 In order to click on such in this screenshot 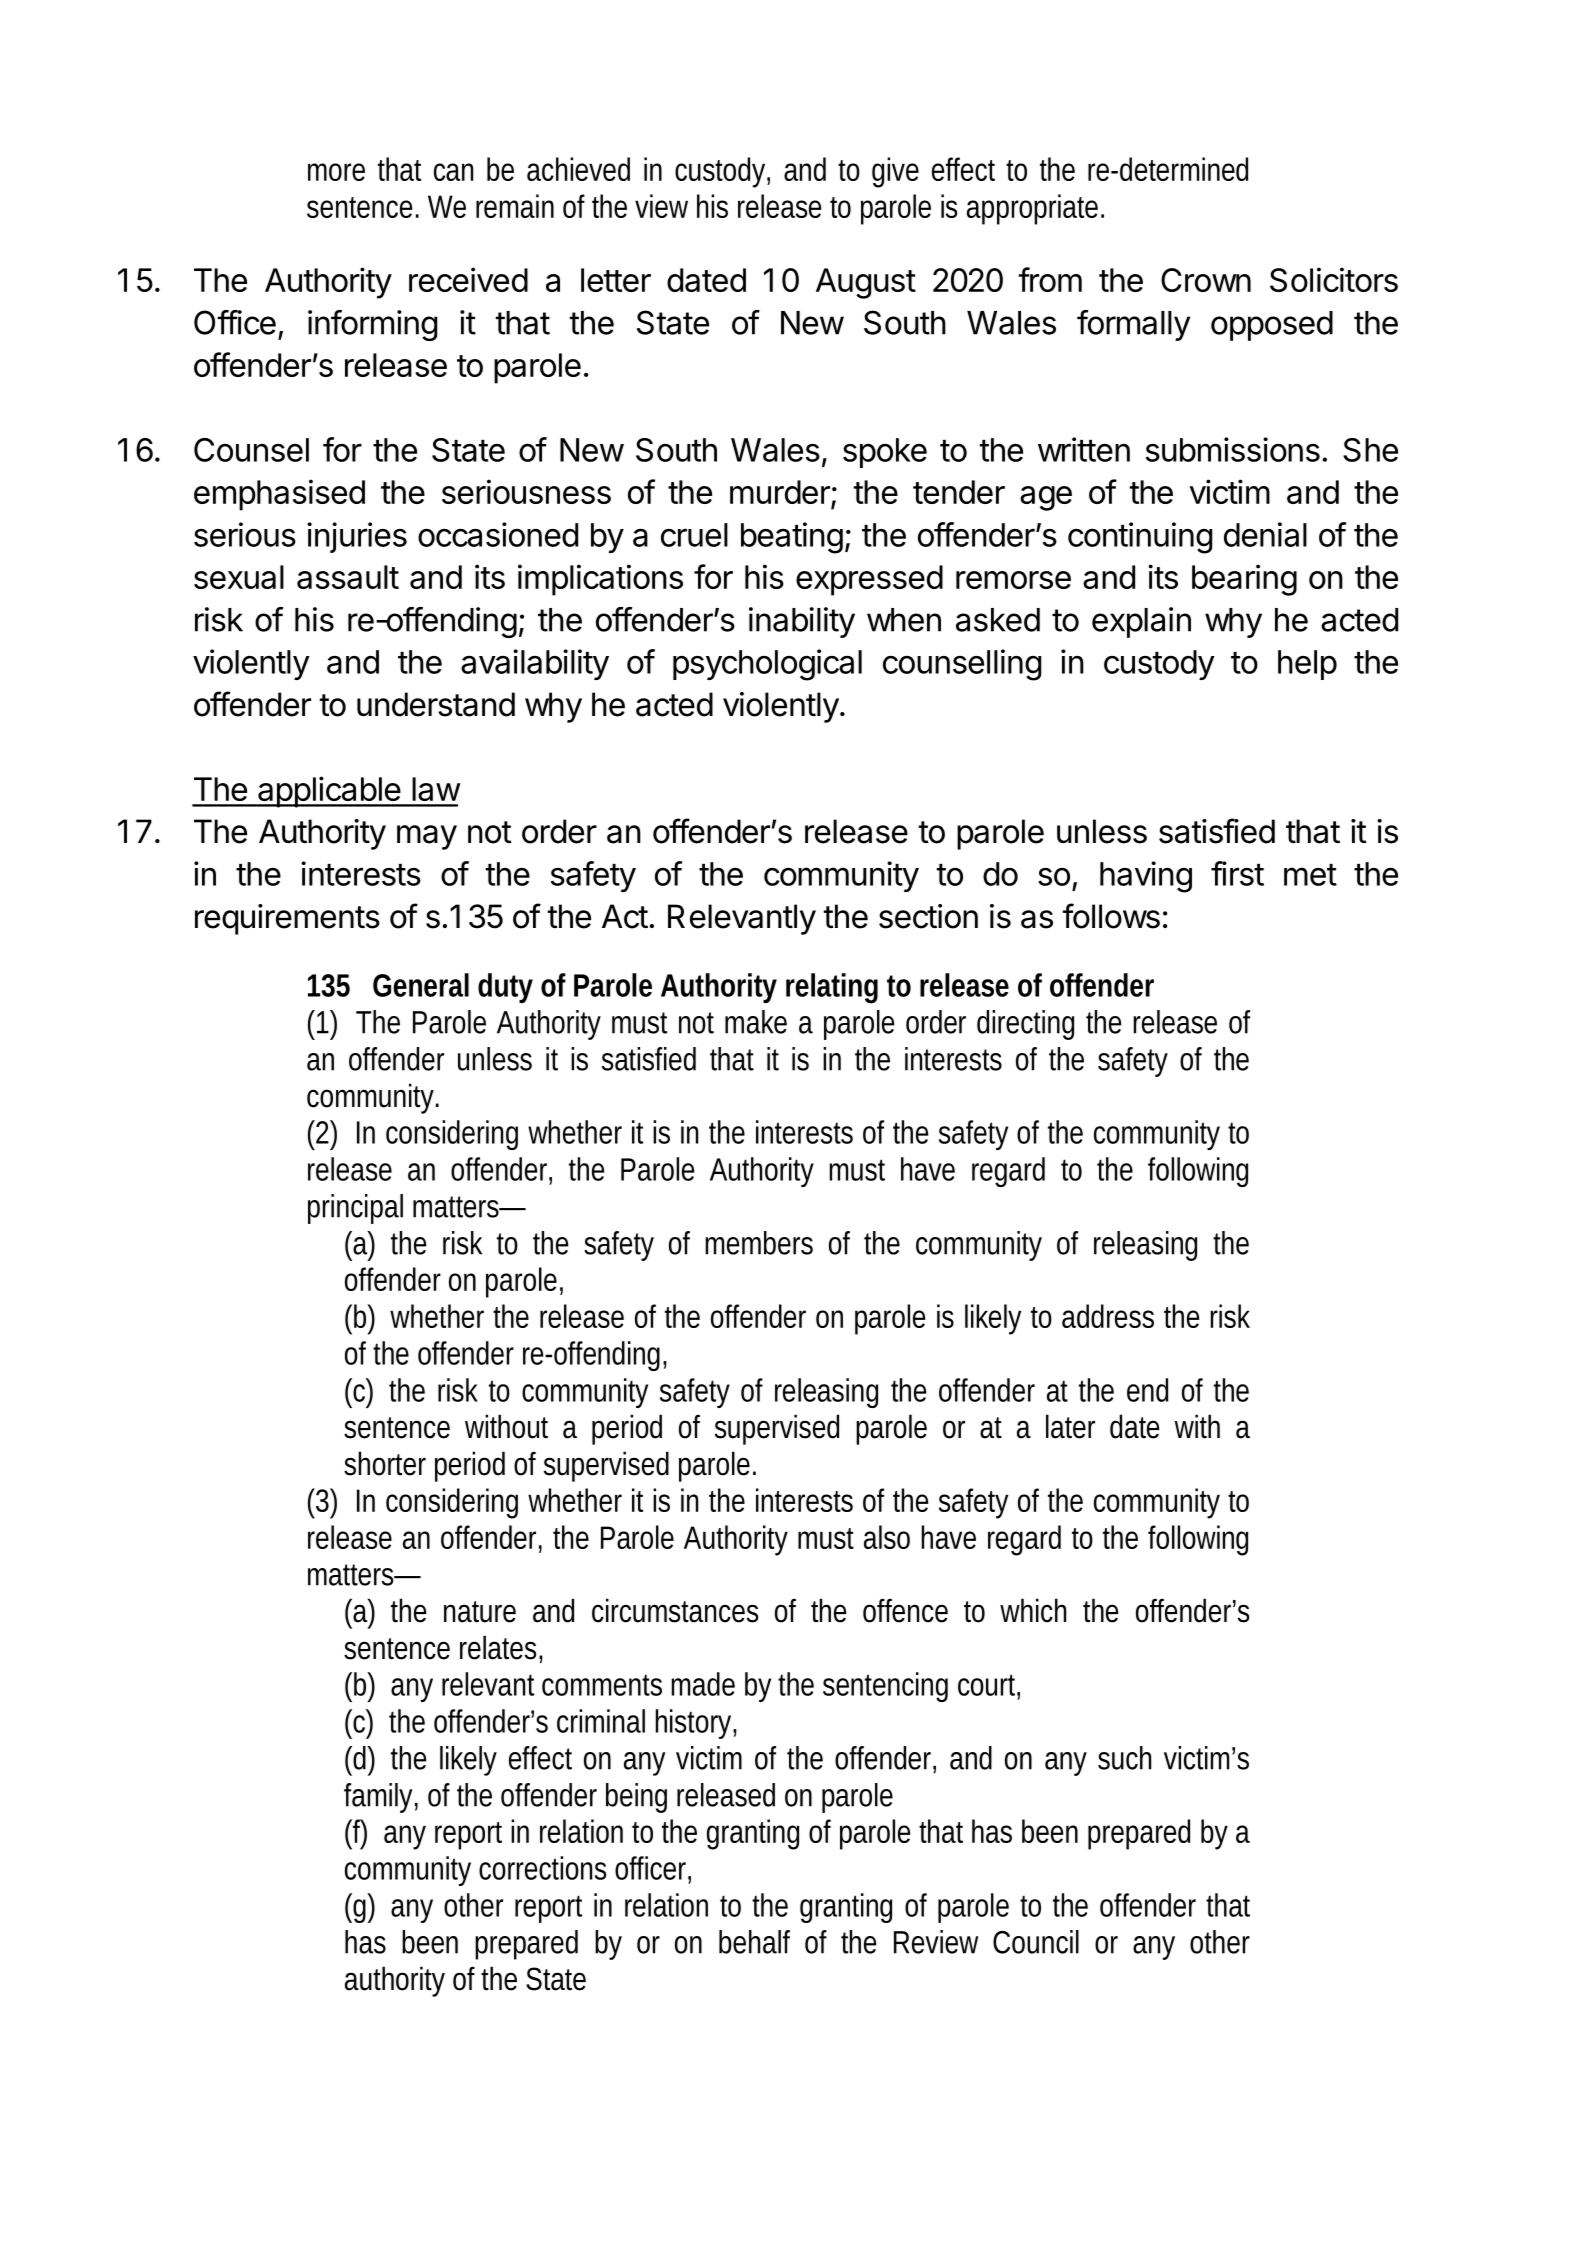, I will do `click(1124, 1758)`.
